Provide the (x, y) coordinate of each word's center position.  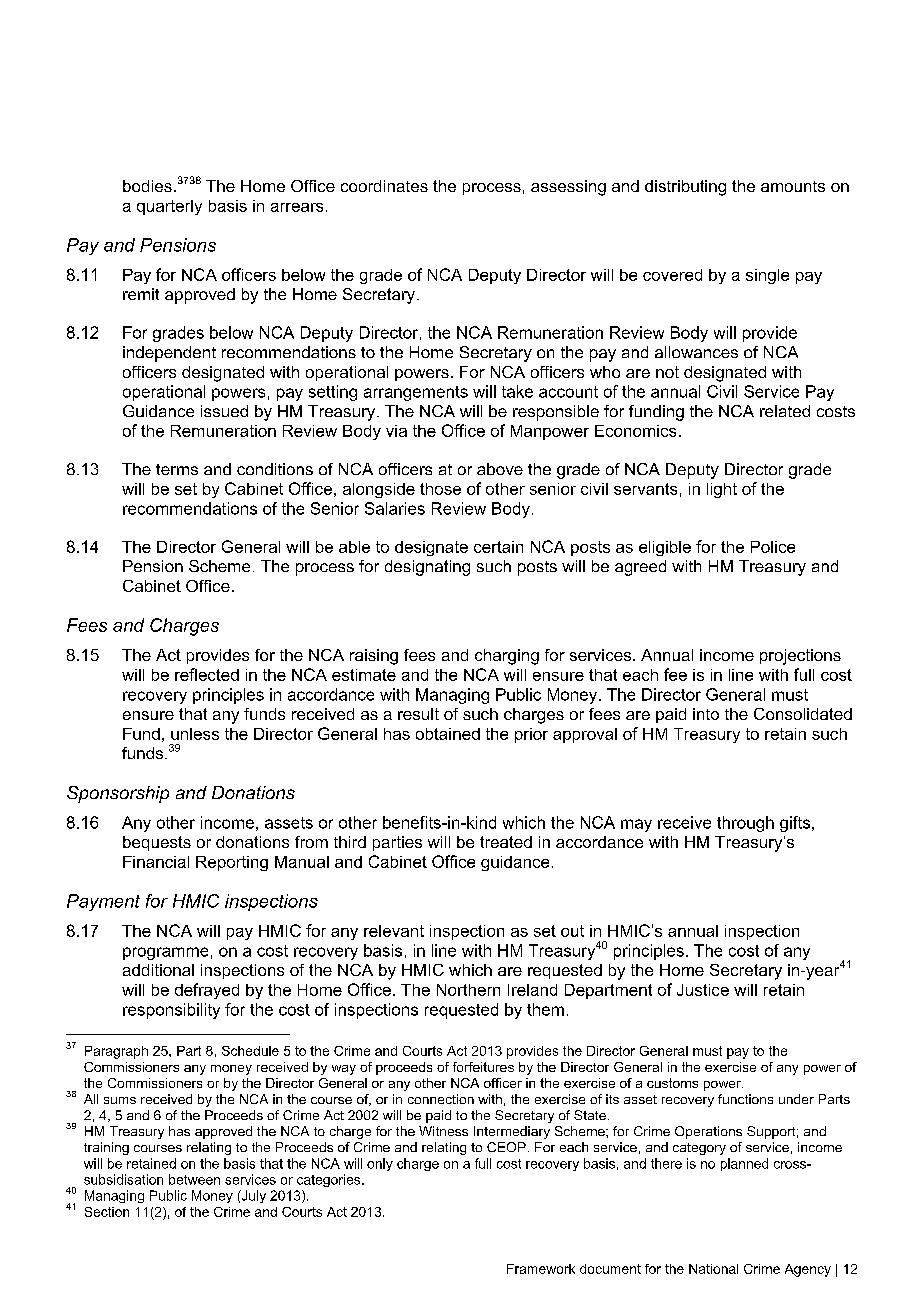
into (706, 714)
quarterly (169, 207)
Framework (541, 1269)
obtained (448, 734)
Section (107, 1212)
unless (195, 734)
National (713, 1269)
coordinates (384, 186)
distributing (685, 188)
